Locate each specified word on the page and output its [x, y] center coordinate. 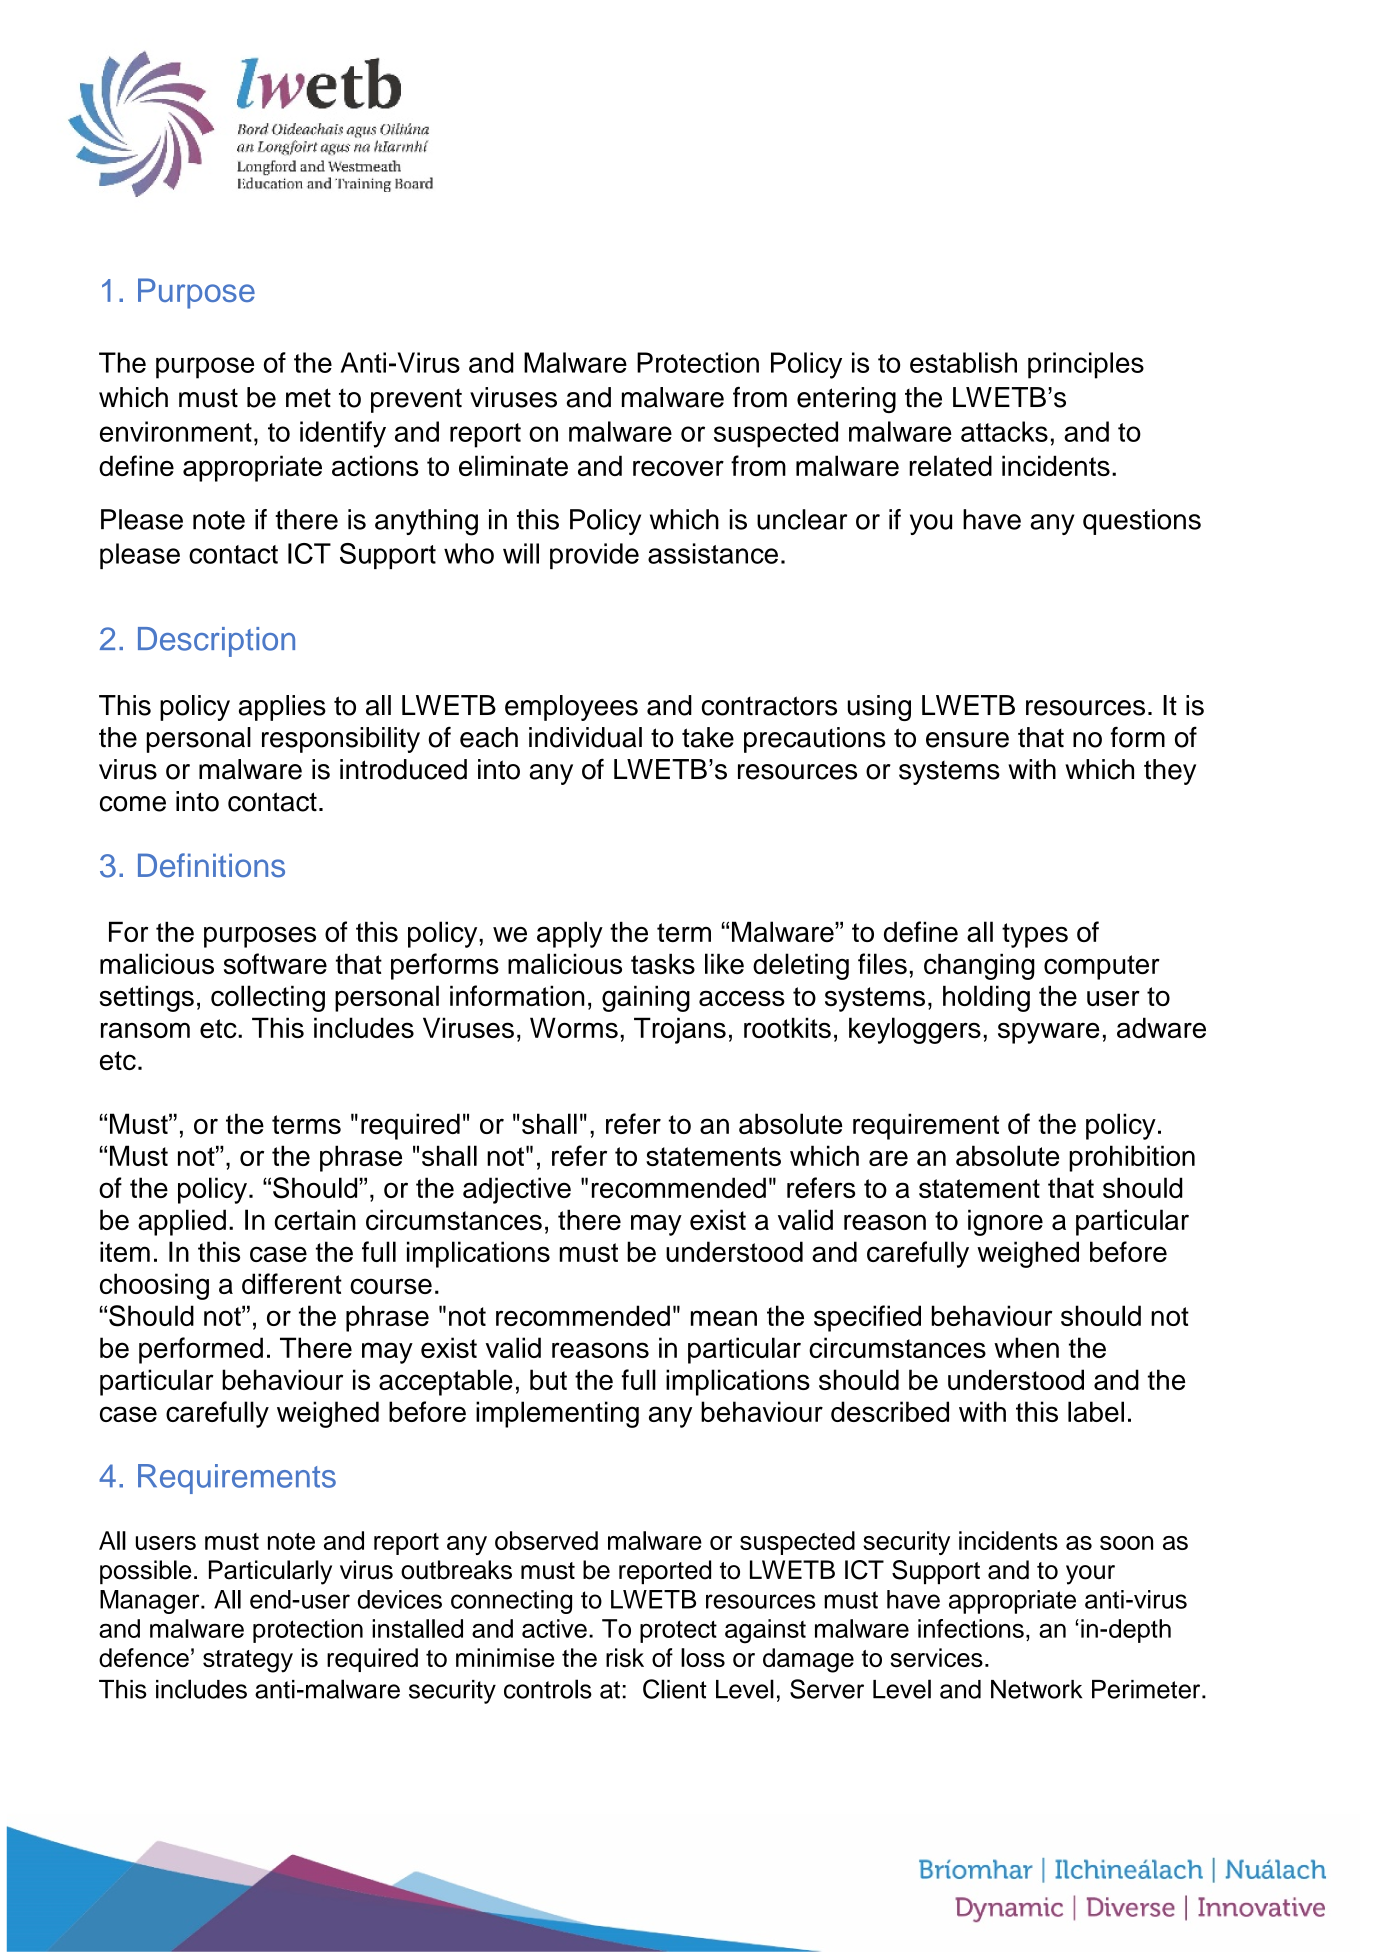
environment [176, 431]
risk [625, 1657]
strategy [248, 1661]
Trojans [680, 1030]
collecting [268, 998]
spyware [1049, 1033]
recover [678, 468]
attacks [1004, 431]
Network [1036, 1689]
